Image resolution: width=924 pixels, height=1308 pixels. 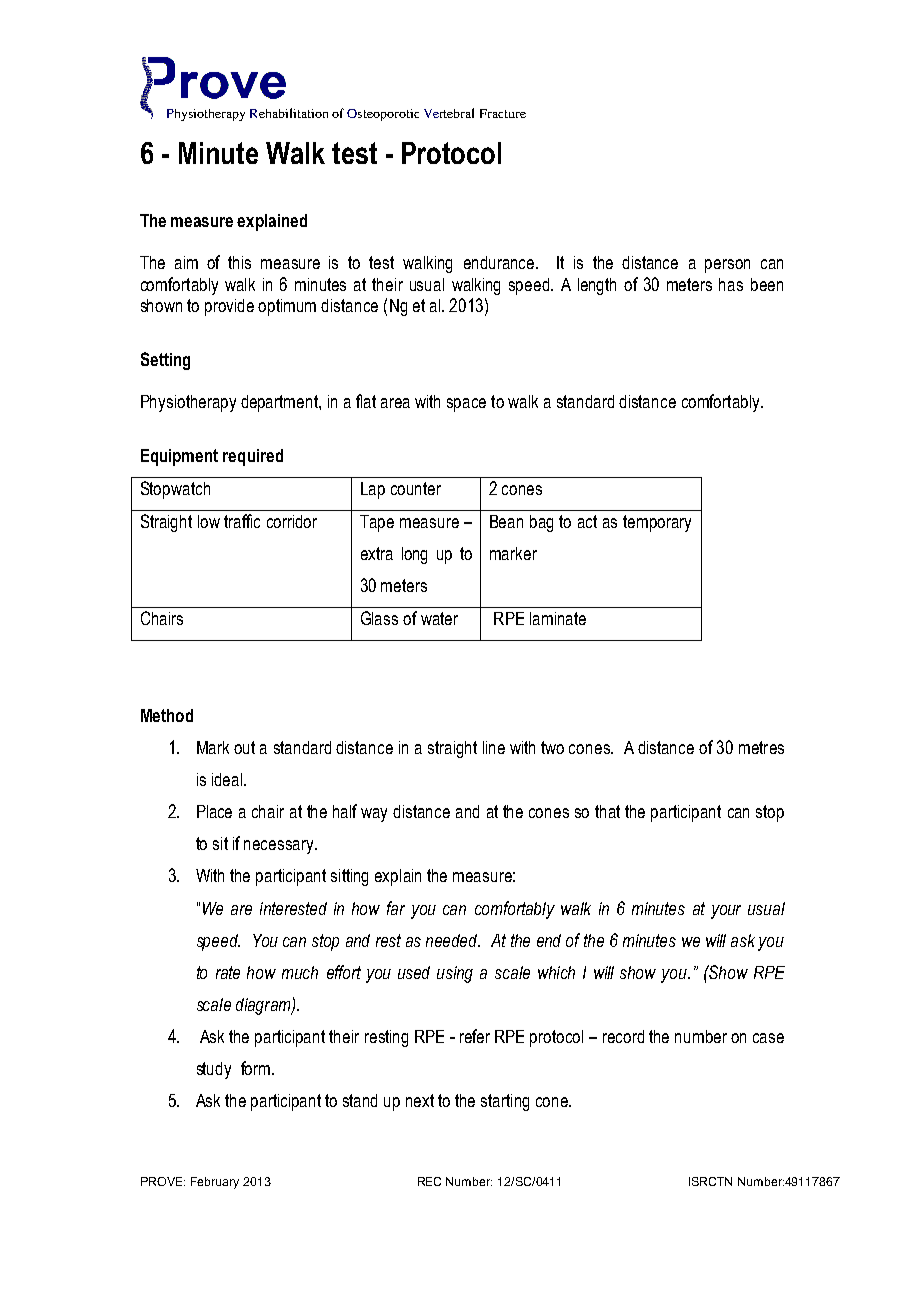 What do you see at coordinates (439, 618) in the screenshot?
I see `water` at bounding box center [439, 618].
